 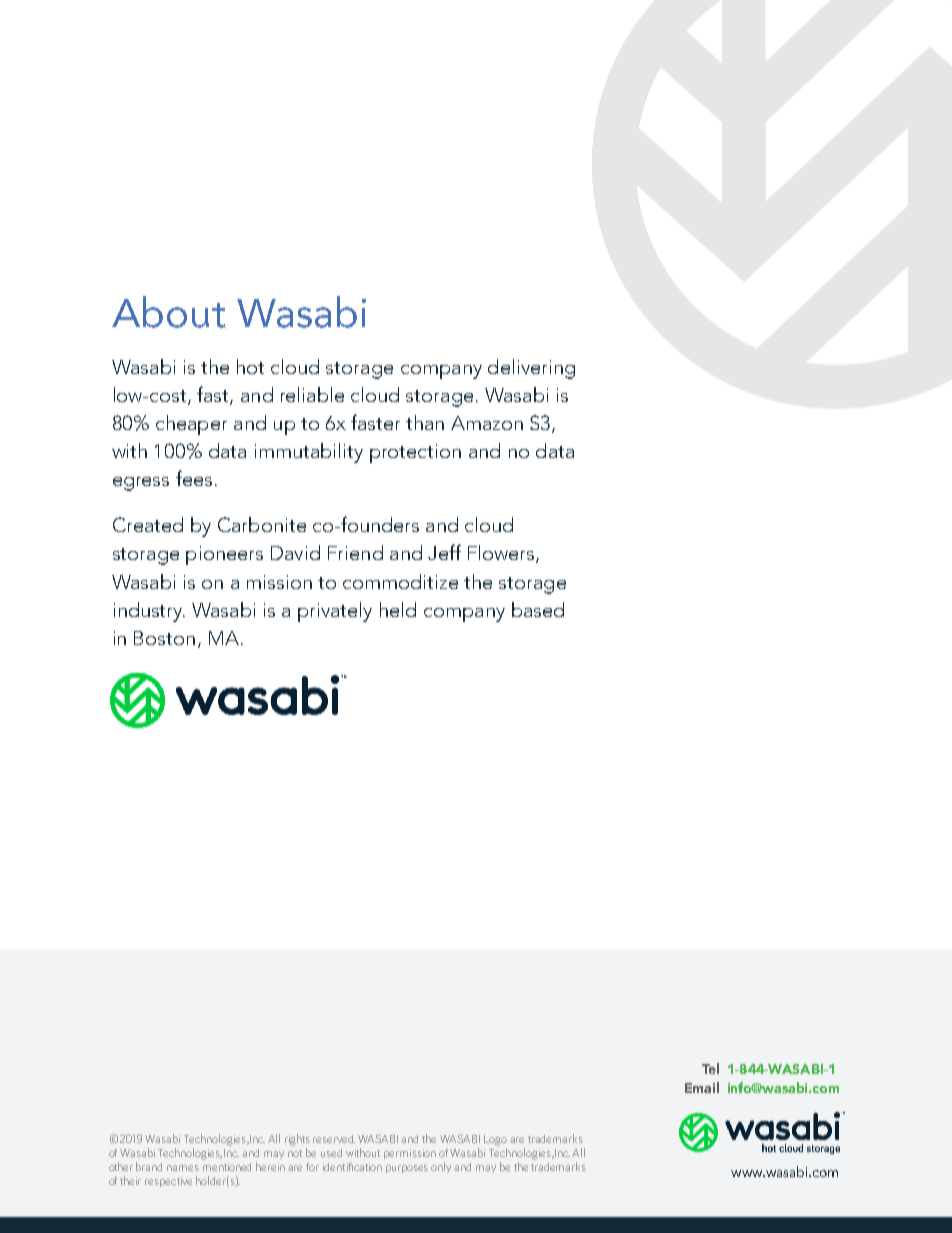 I want to click on based, so click(x=538, y=609).
